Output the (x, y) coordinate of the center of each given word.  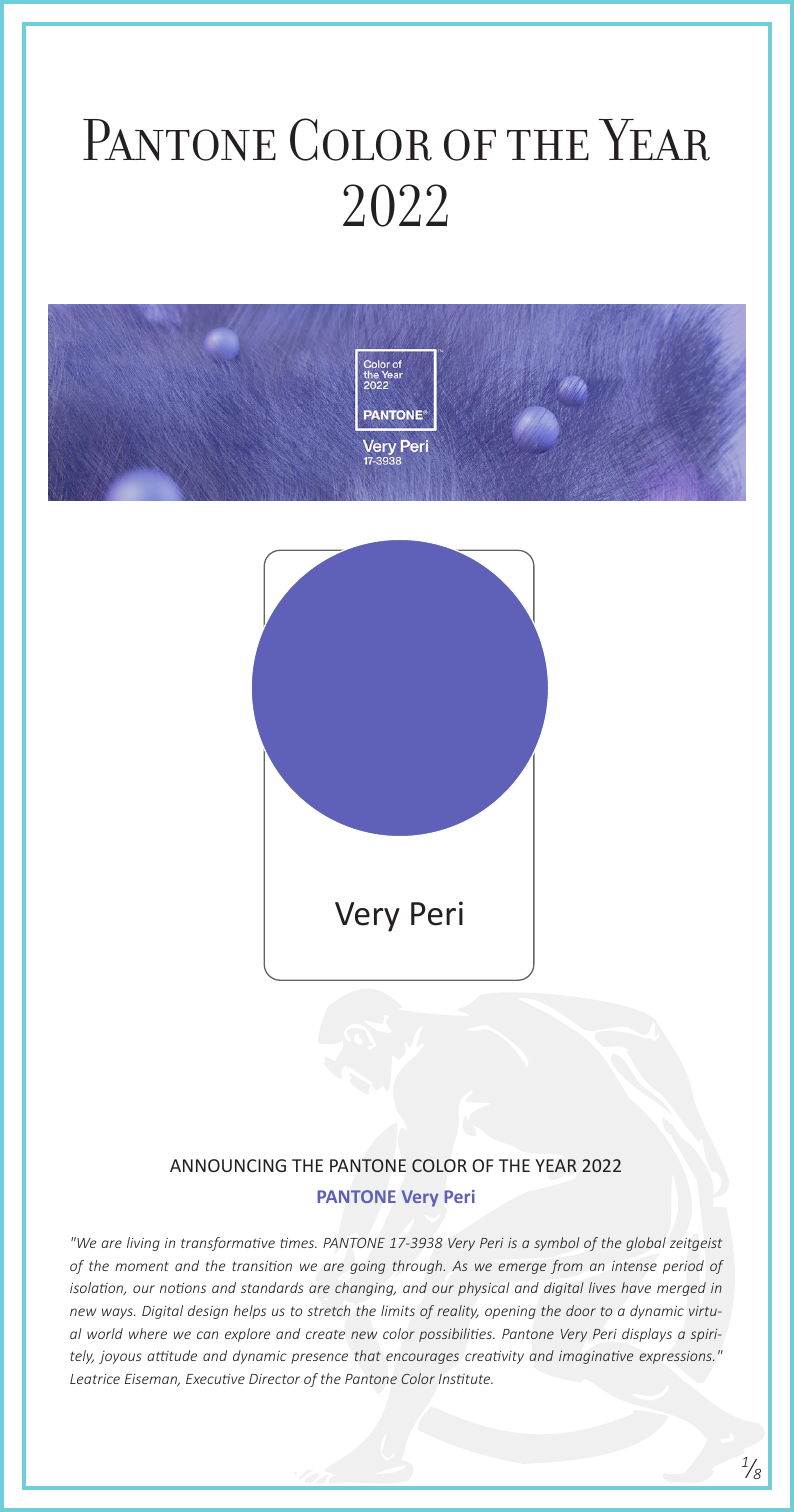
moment (142, 1266)
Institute (466, 1379)
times (298, 1243)
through (419, 1267)
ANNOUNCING (228, 1165)
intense (634, 1266)
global (646, 1244)
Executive (215, 1379)
